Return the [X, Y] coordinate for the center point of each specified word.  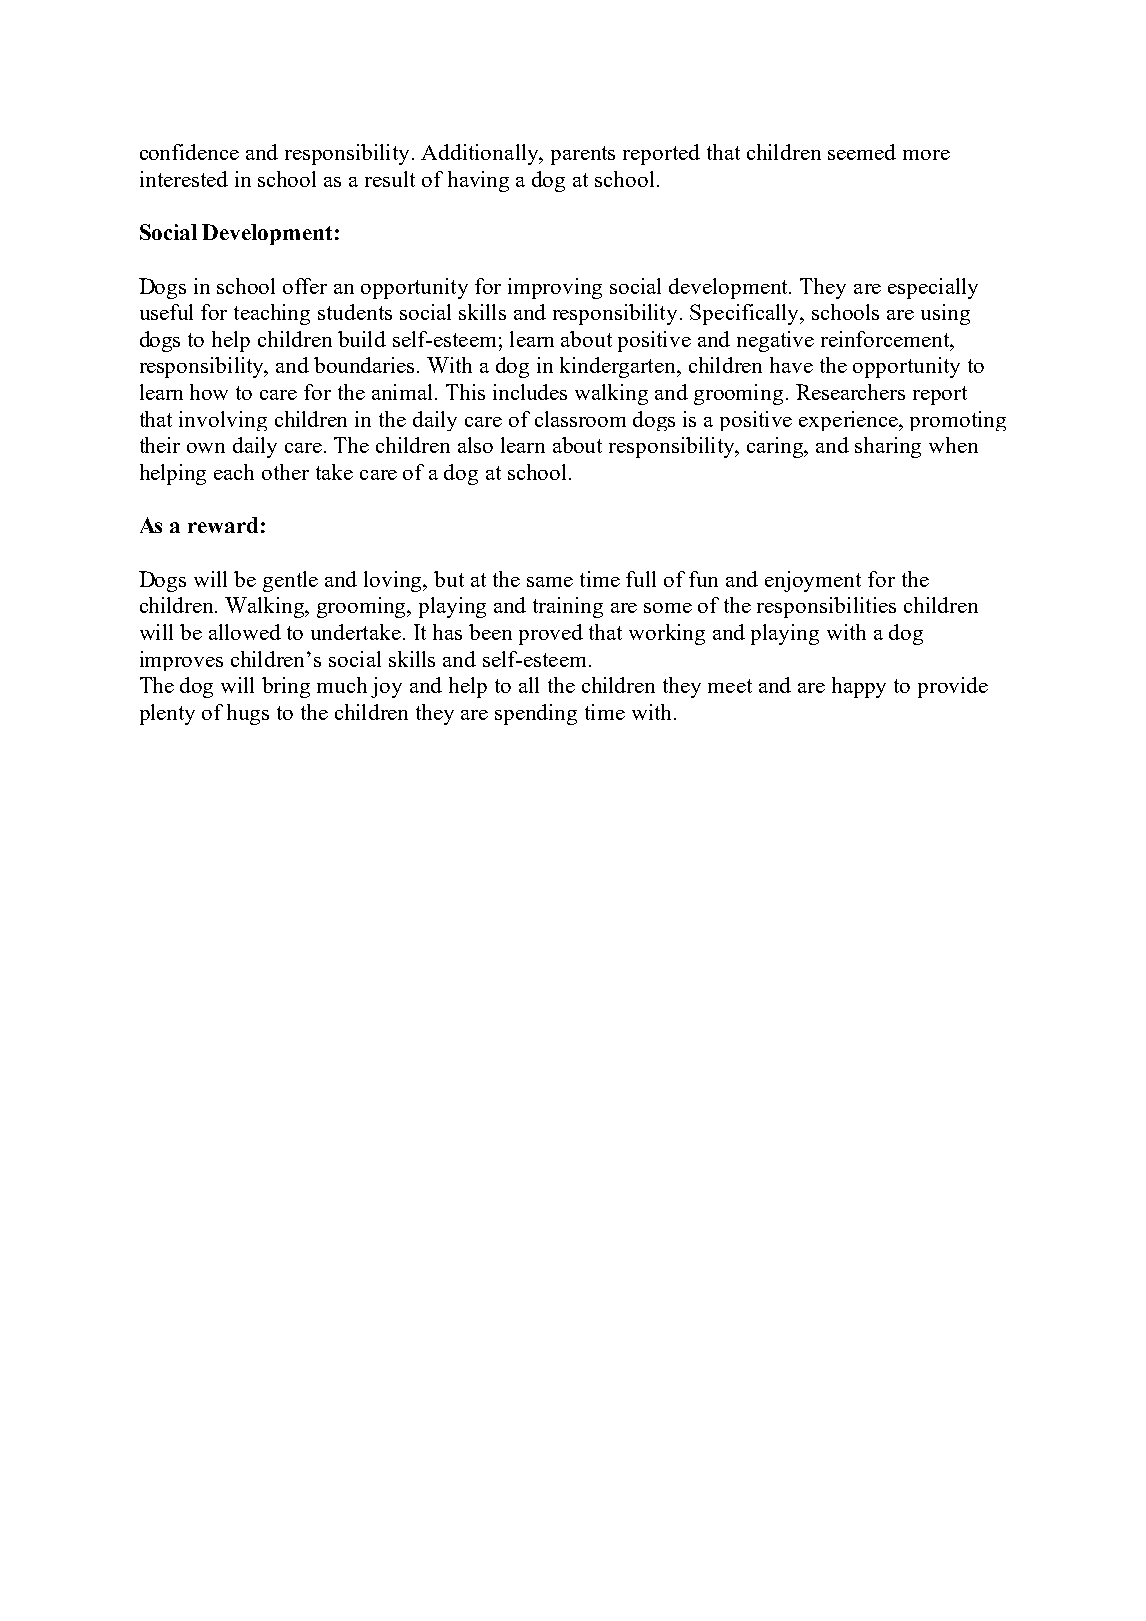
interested [184, 179]
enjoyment [813, 581]
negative [775, 341]
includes [530, 392]
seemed [862, 152]
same [550, 582]
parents [583, 155]
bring [286, 687]
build [362, 339]
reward [223, 525]
